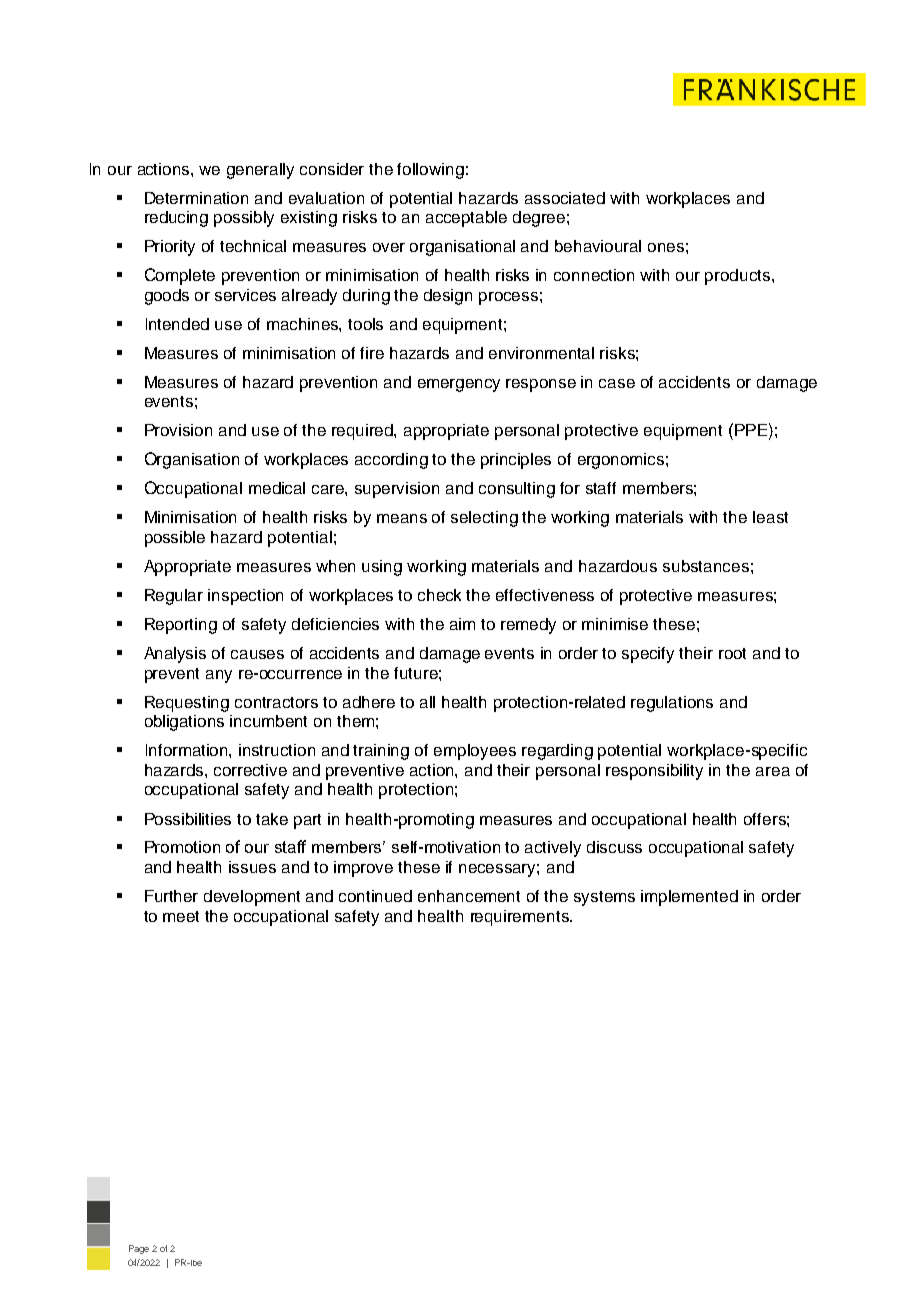 This screenshot has height=1308, width=924. Describe the element at coordinates (475, 752) in the screenshot. I see `employees` at that location.
